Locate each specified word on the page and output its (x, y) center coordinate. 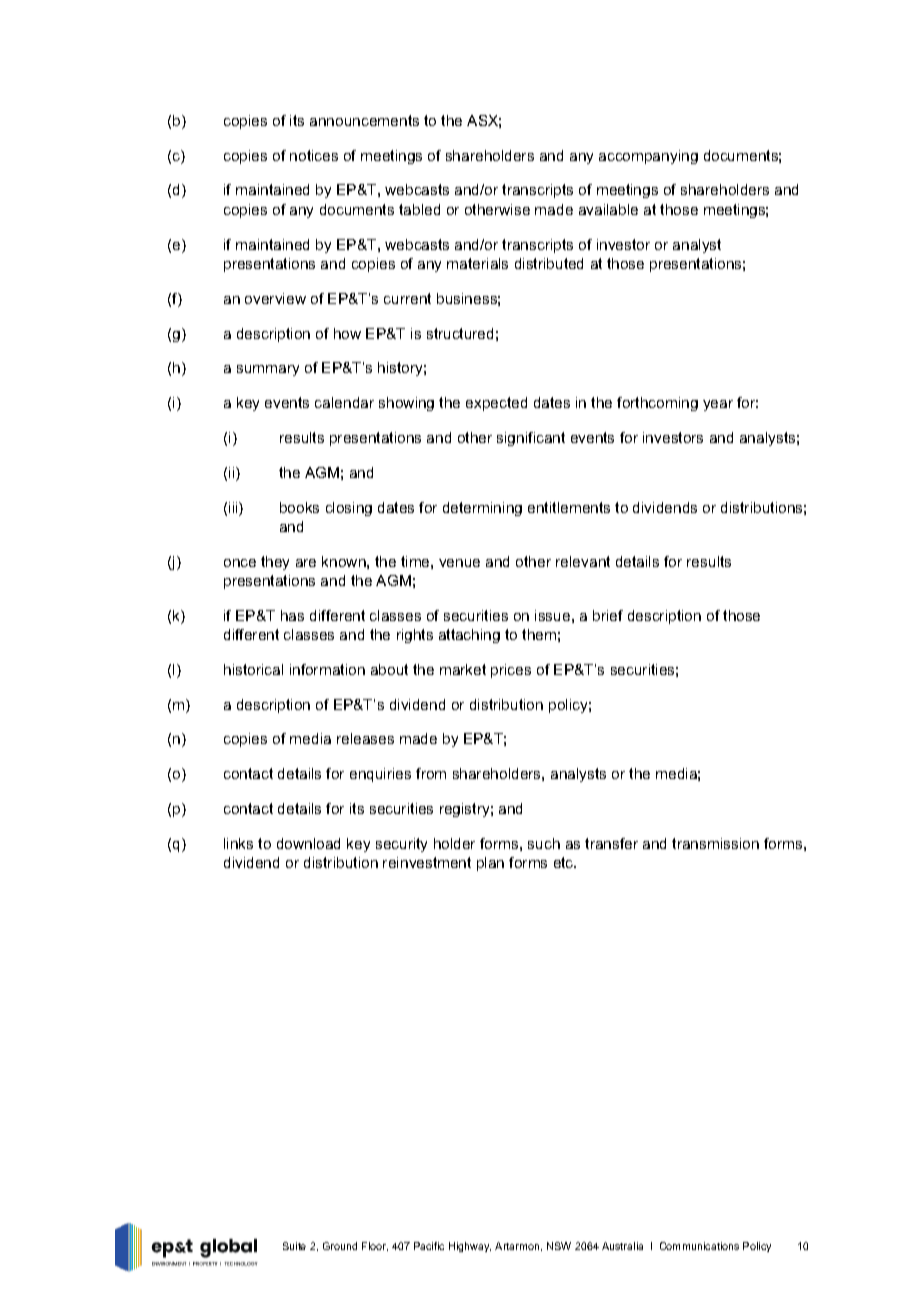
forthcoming (657, 404)
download (308, 843)
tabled (419, 209)
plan (490, 864)
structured (460, 333)
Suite (294, 1246)
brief (608, 615)
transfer (611, 843)
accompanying (648, 157)
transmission (715, 843)
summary (268, 370)
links (238, 843)
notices (314, 155)
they (275, 563)
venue (459, 563)
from (431, 773)
